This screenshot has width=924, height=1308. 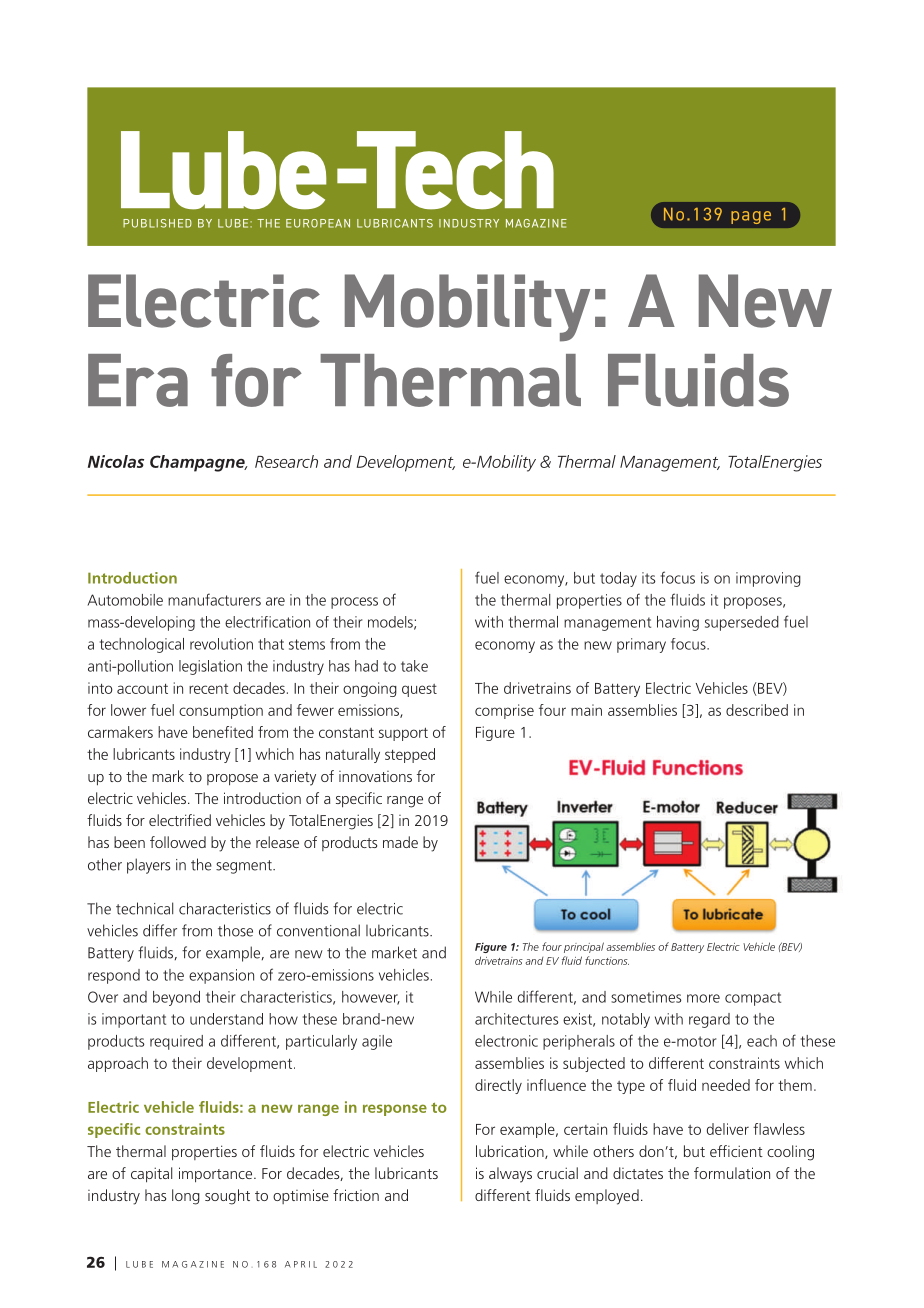 What do you see at coordinates (751, 217) in the screenshot?
I see `page` at bounding box center [751, 217].
